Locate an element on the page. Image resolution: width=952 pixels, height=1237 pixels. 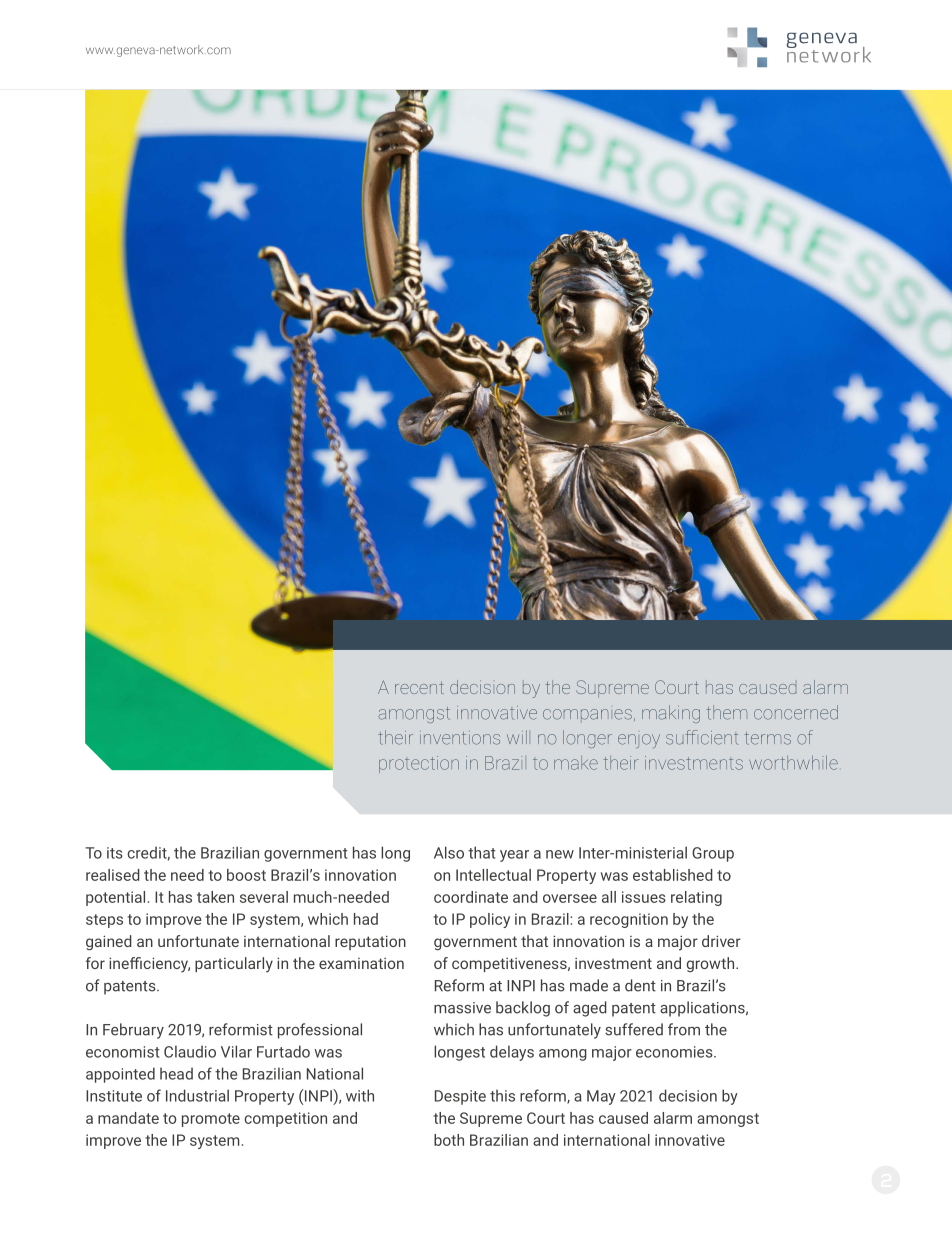
them is located at coordinates (727, 712).
